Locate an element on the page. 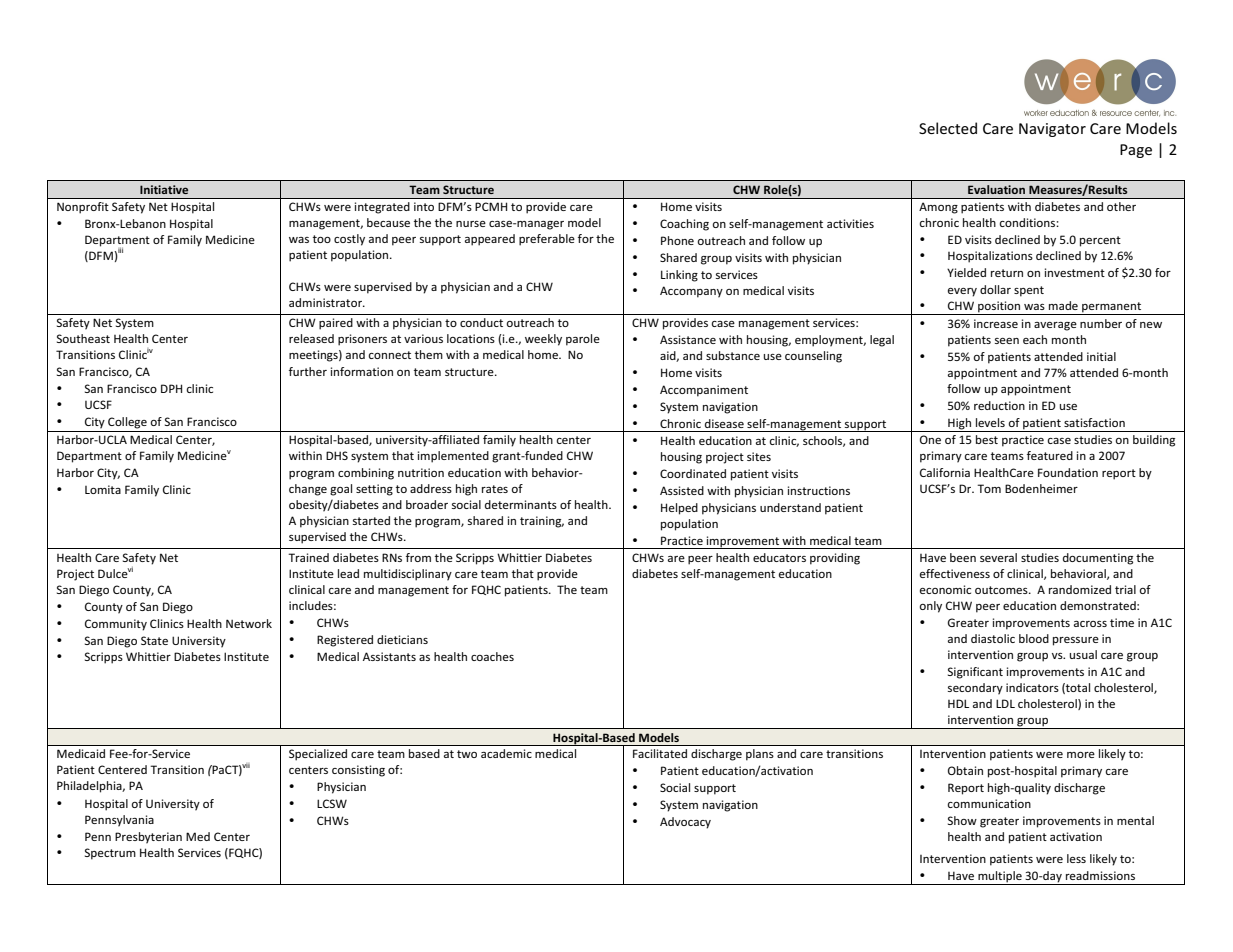 The image size is (1233, 952). Coaching is located at coordinates (684, 225).
